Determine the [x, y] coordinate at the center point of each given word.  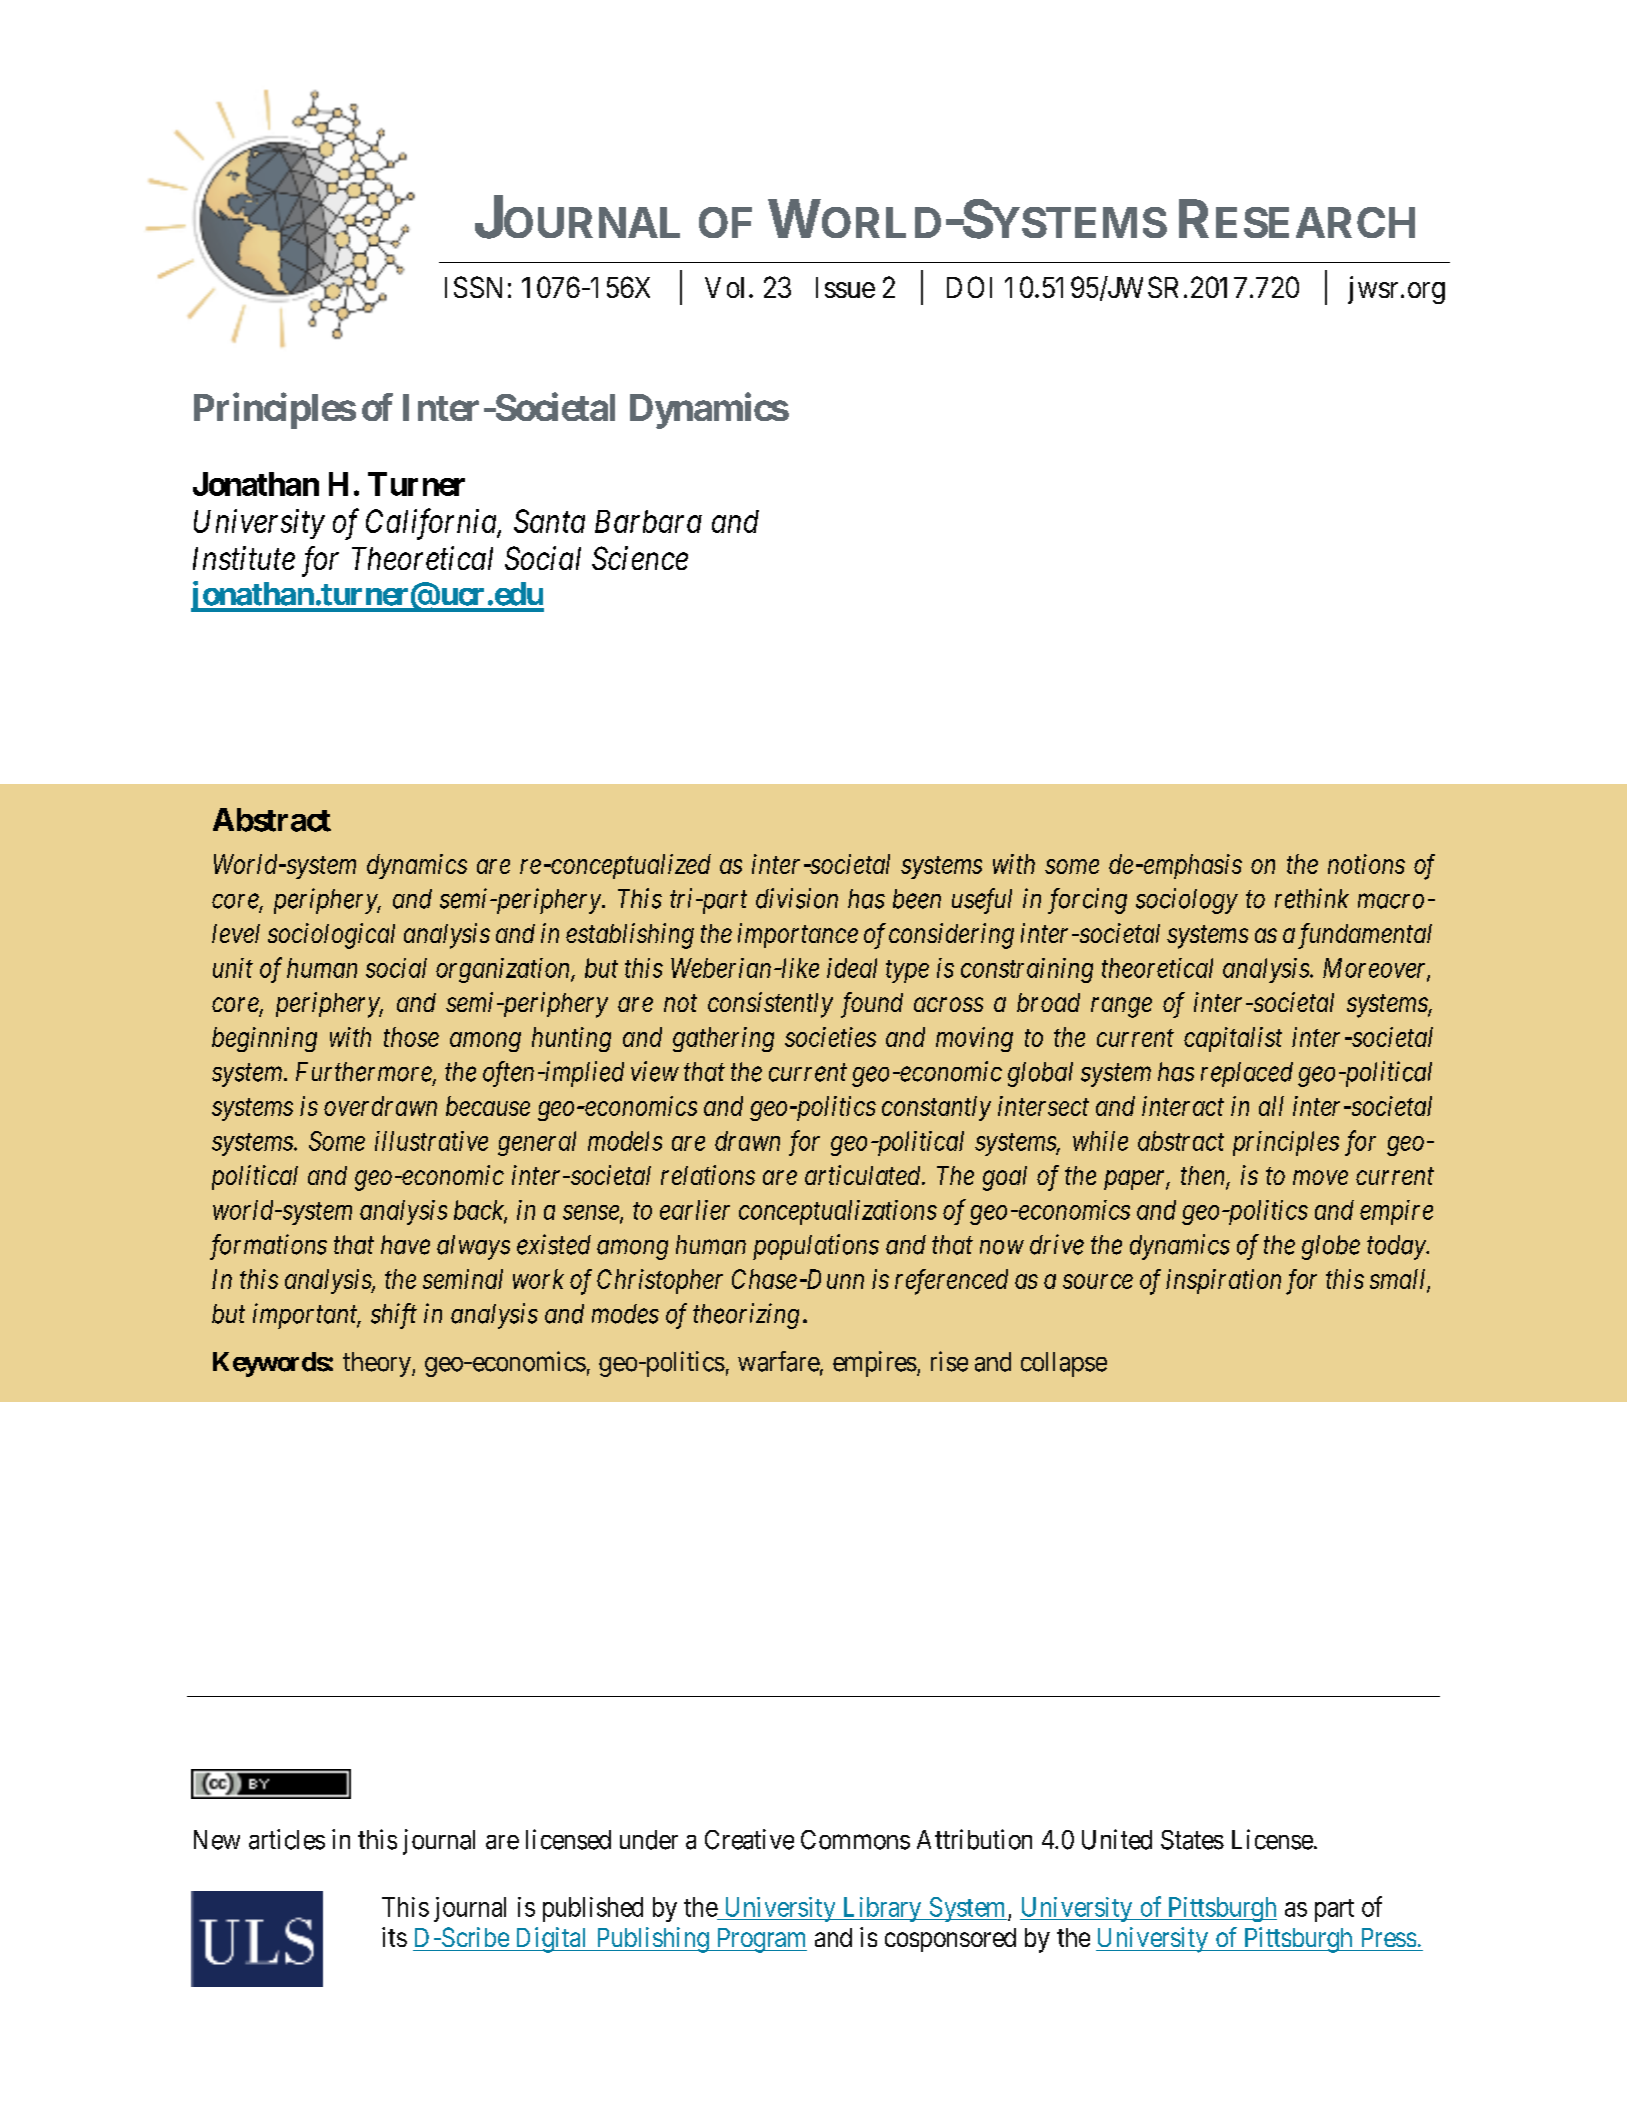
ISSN [473, 287]
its [394, 1937]
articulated [864, 1175]
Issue [845, 287]
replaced [1247, 1074]
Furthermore [365, 1073]
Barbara [648, 521]
